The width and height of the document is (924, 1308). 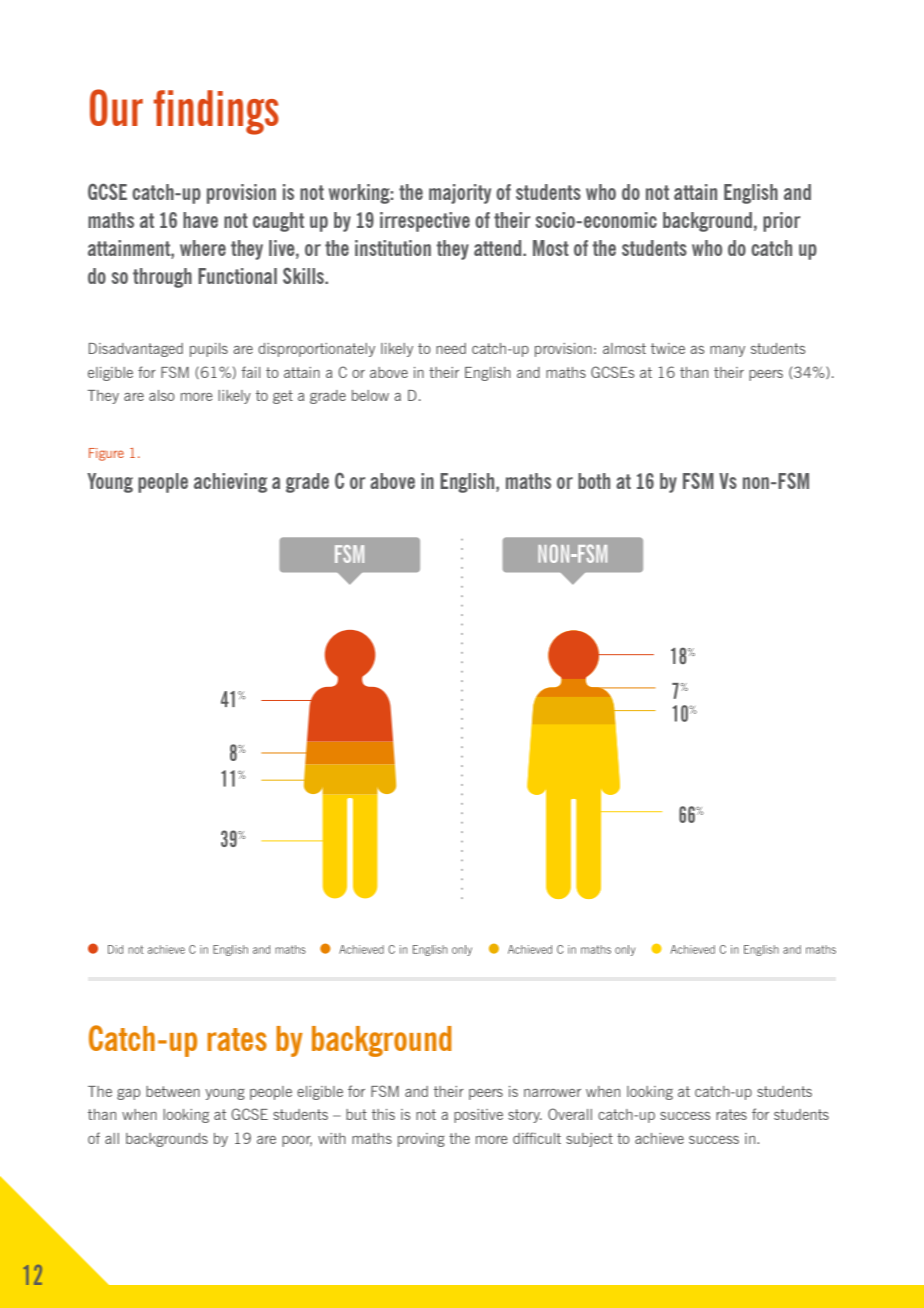 I want to click on between, so click(x=173, y=1091).
